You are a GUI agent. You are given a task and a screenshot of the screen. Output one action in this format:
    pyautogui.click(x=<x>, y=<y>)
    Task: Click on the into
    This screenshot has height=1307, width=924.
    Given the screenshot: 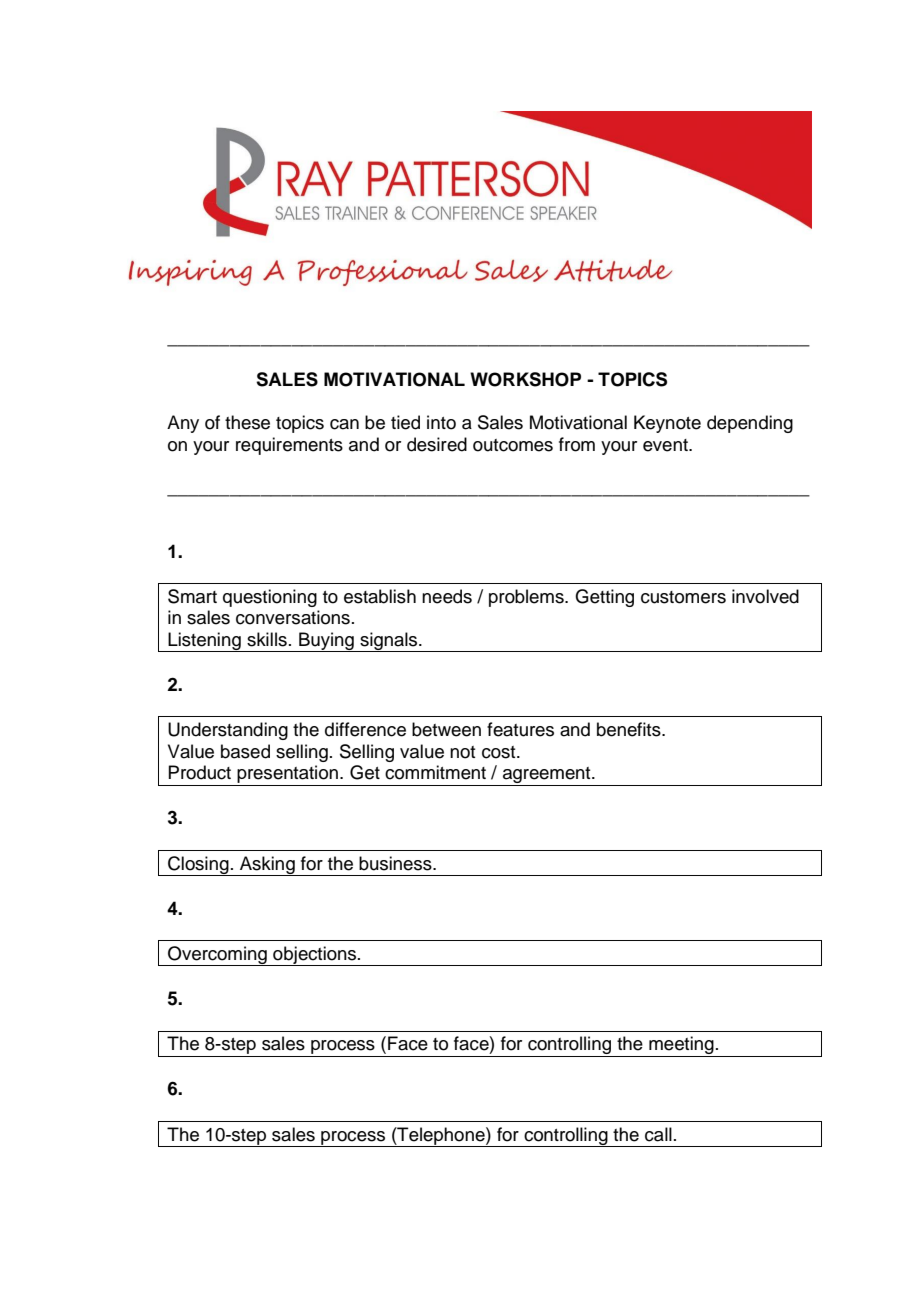 What is the action you would take?
    pyautogui.click(x=441, y=422)
